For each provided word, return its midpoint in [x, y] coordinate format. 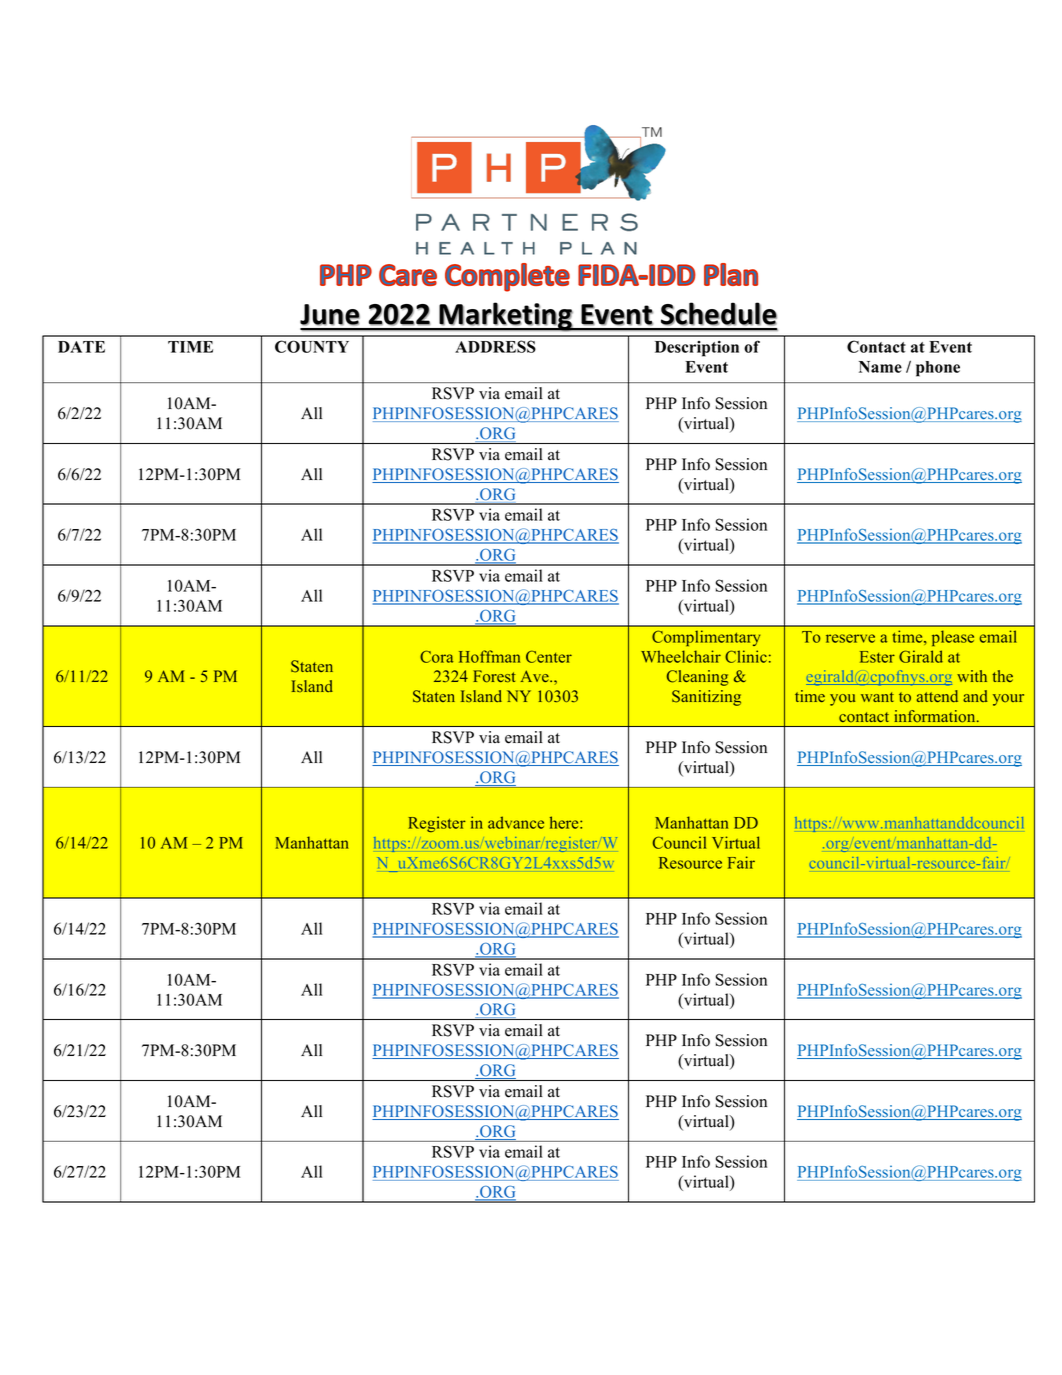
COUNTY [312, 346]
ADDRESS [495, 346]
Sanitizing [706, 698]
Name [880, 367]
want [877, 697]
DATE [81, 347]
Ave [536, 676]
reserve [850, 638]
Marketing [506, 317]
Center [549, 656]
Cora [436, 656]
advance [516, 822]
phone [938, 369]
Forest [494, 676]
